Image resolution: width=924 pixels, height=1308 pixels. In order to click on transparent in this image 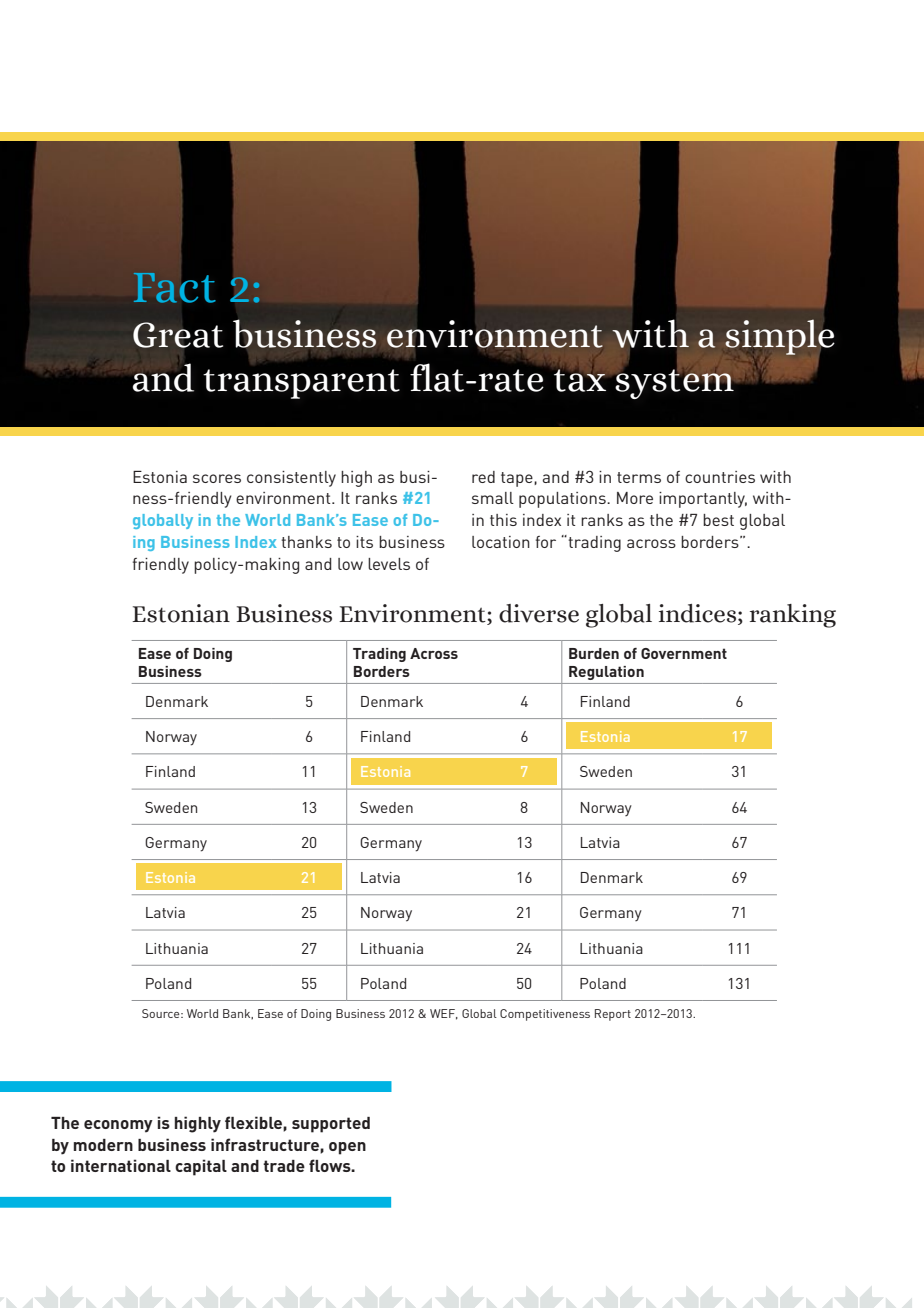, I will do `click(301, 384)`.
